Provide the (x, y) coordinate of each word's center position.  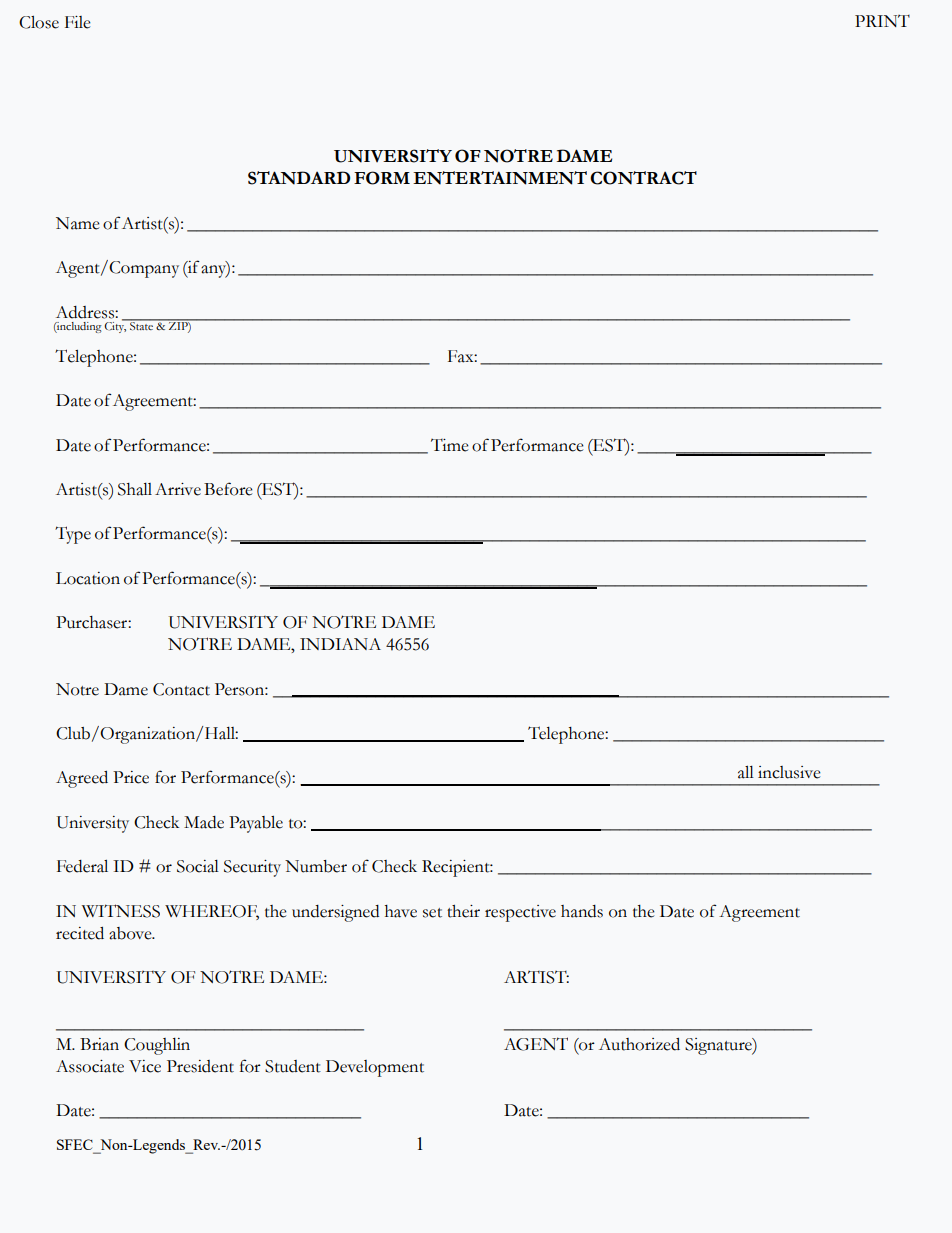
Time (450, 445)
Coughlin (157, 1046)
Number (316, 866)
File (78, 22)
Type (73, 535)
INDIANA (340, 644)
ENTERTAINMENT (500, 178)
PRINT (882, 21)
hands (582, 911)
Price (131, 777)
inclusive (789, 772)
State (141, 324)
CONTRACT (643, 178)
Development (375, 1068)
